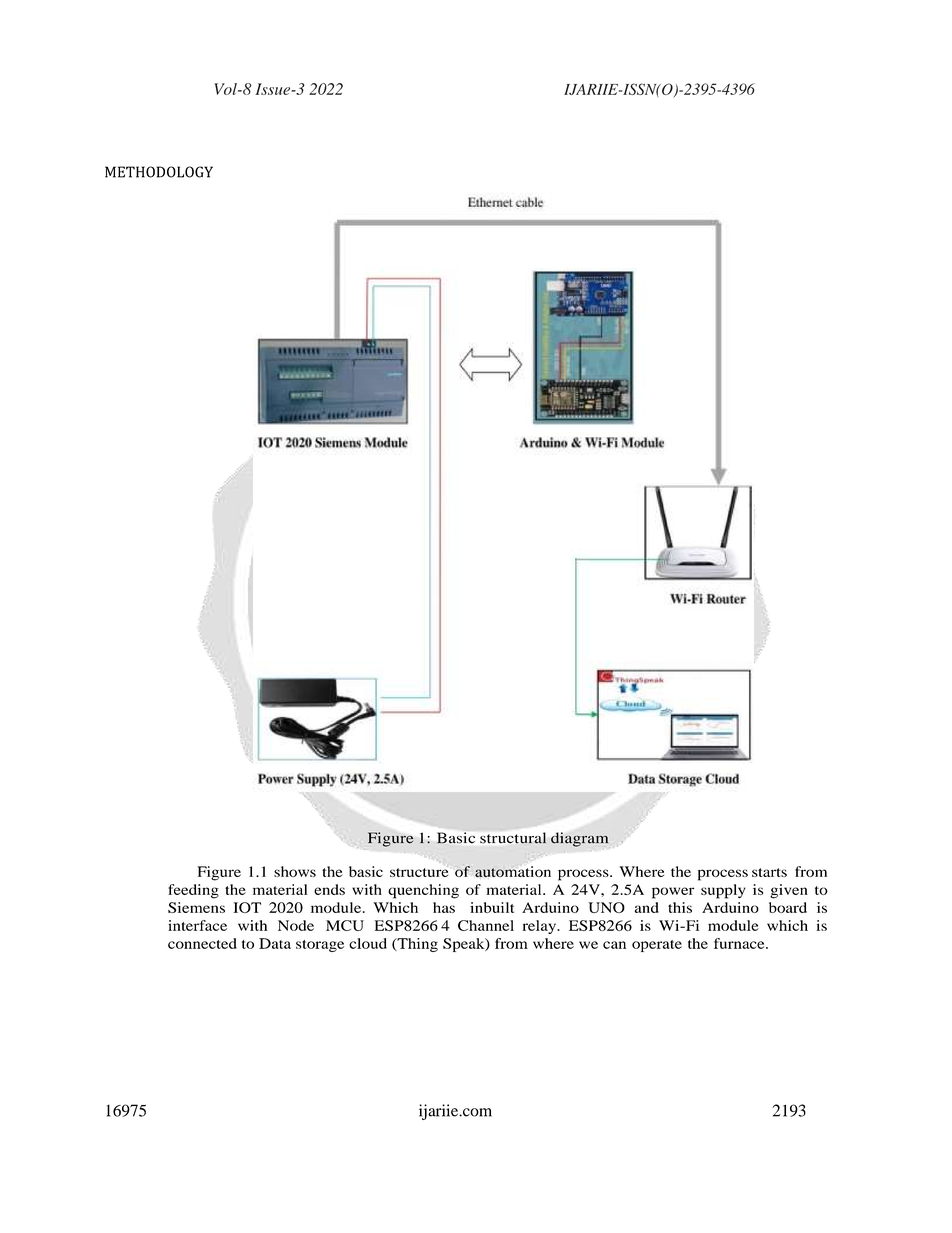  Describe the element at coordinates (723, 891) in the screenshot. I see `supply` at that location.
